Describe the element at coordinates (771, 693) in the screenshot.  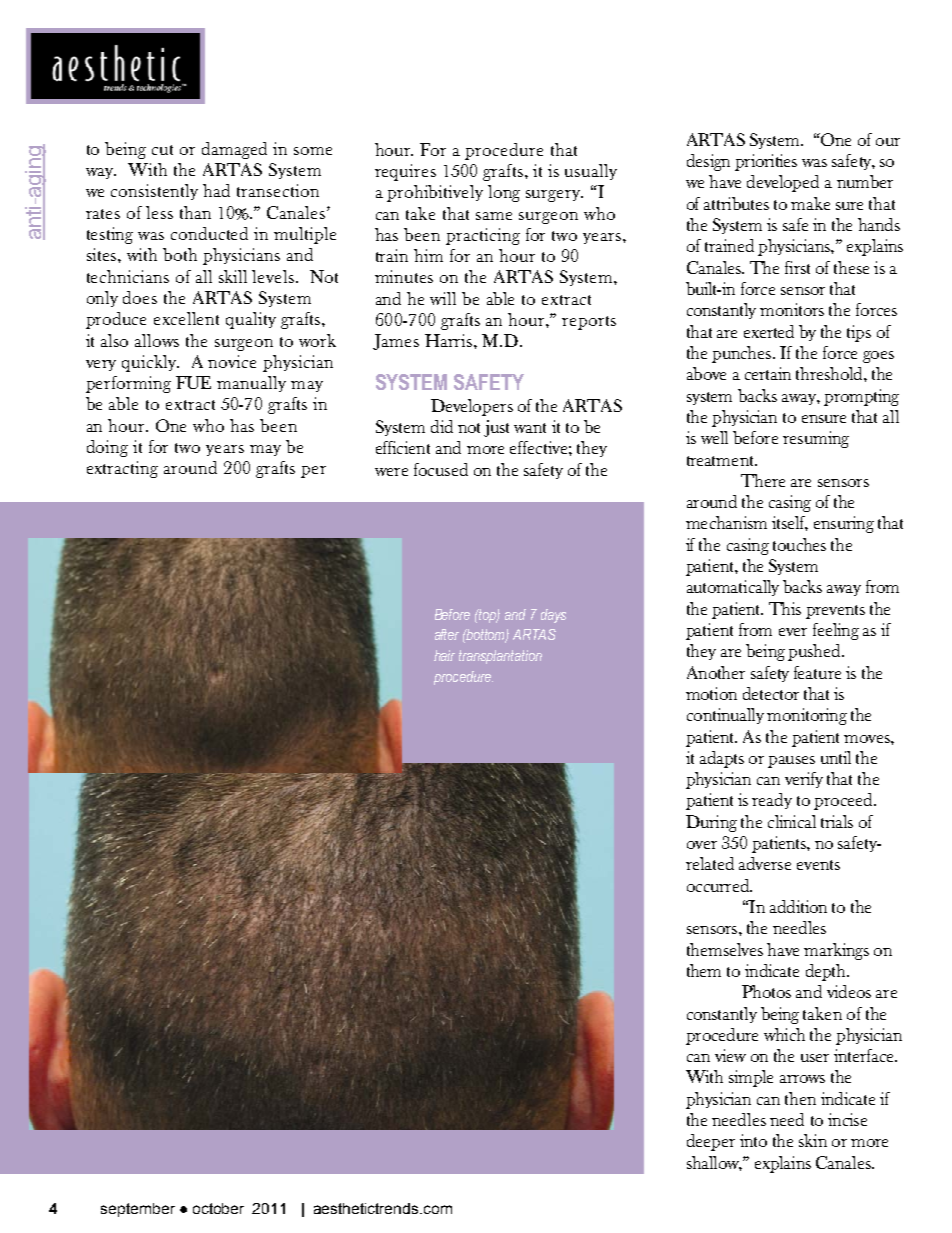
I see `detector` at that location.
